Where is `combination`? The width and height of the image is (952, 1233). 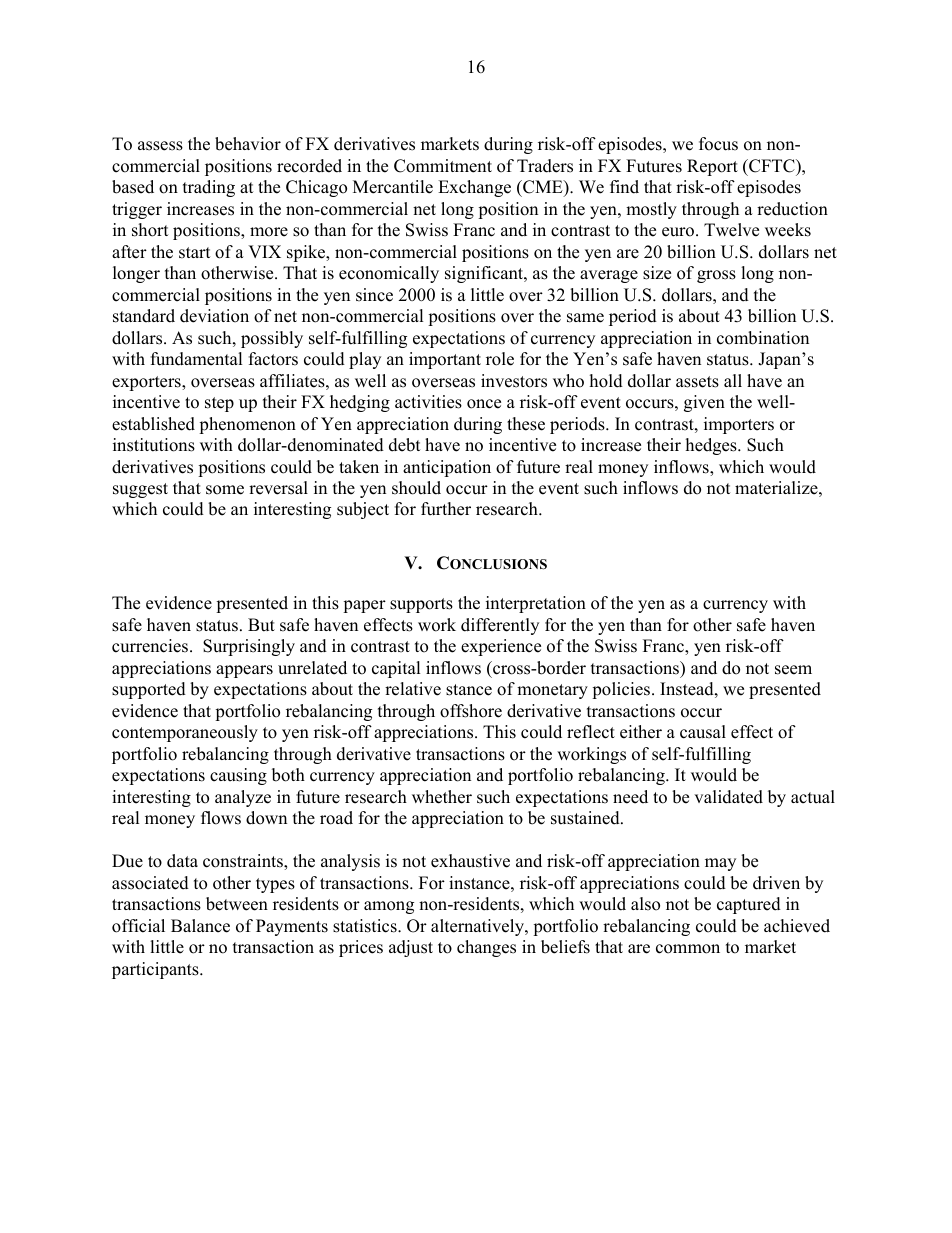 combination is located at coordinates (763, 338).
